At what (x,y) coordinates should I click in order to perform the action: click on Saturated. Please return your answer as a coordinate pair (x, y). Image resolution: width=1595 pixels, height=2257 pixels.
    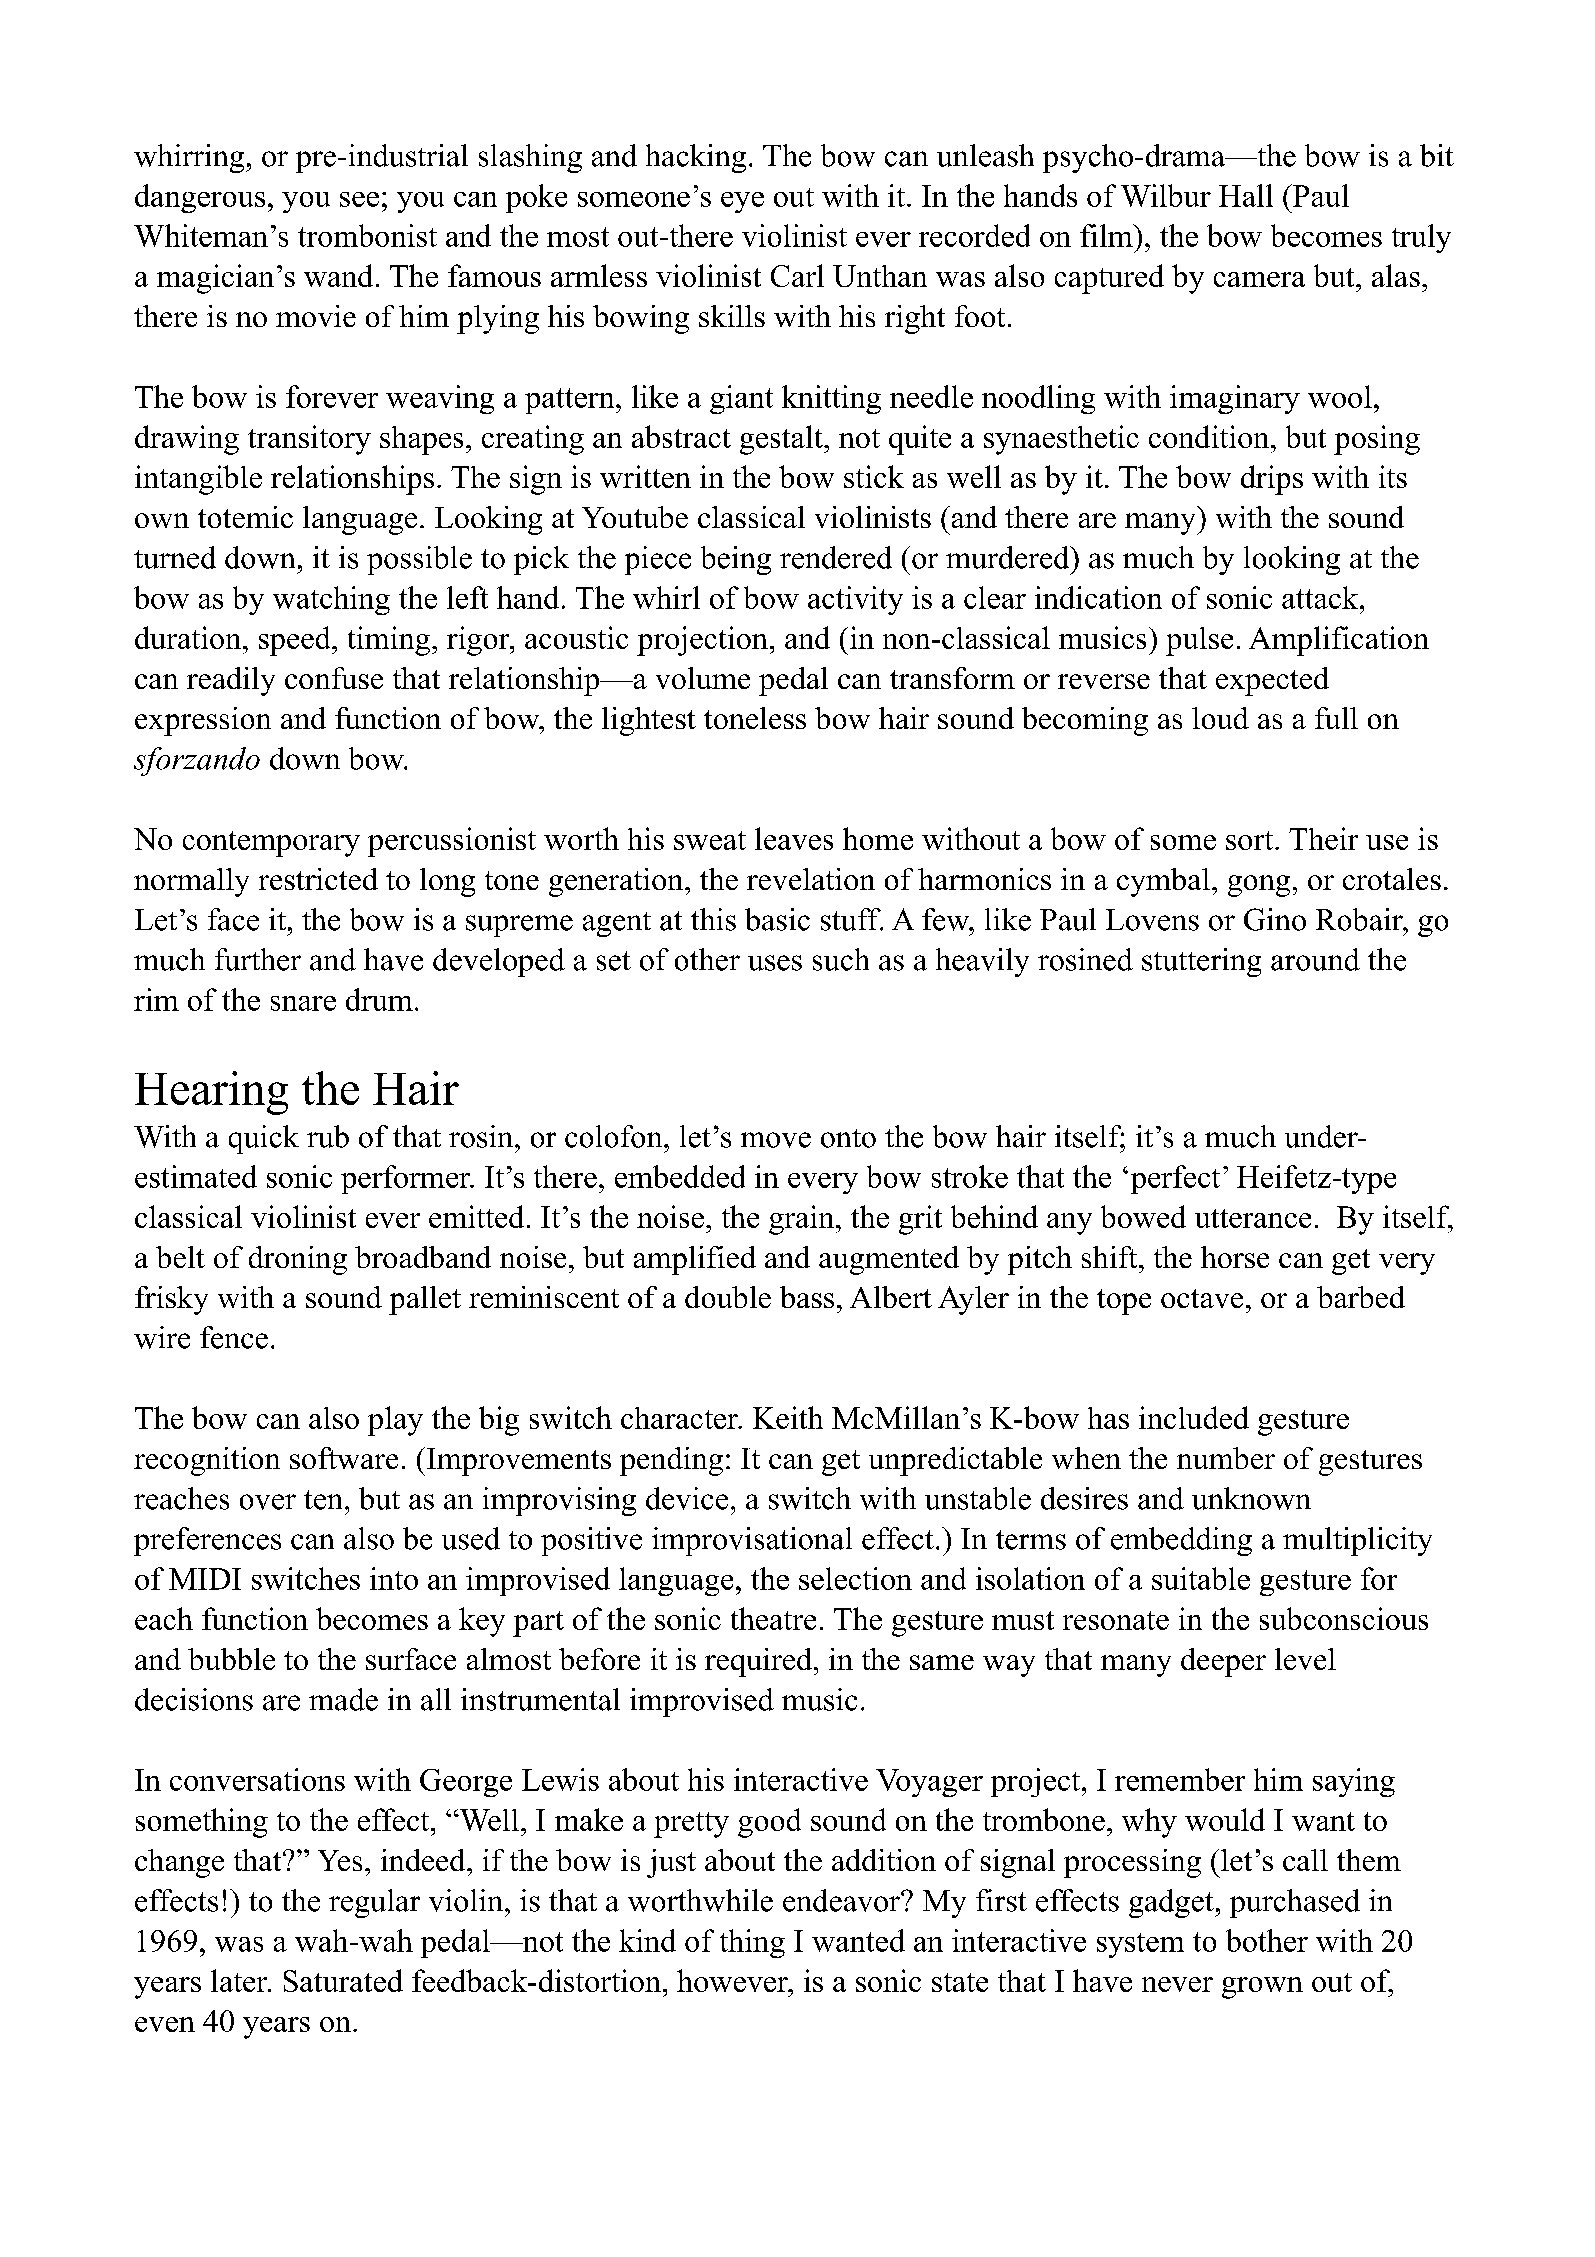
    Looking at the image, I should click on (343, 1980).
